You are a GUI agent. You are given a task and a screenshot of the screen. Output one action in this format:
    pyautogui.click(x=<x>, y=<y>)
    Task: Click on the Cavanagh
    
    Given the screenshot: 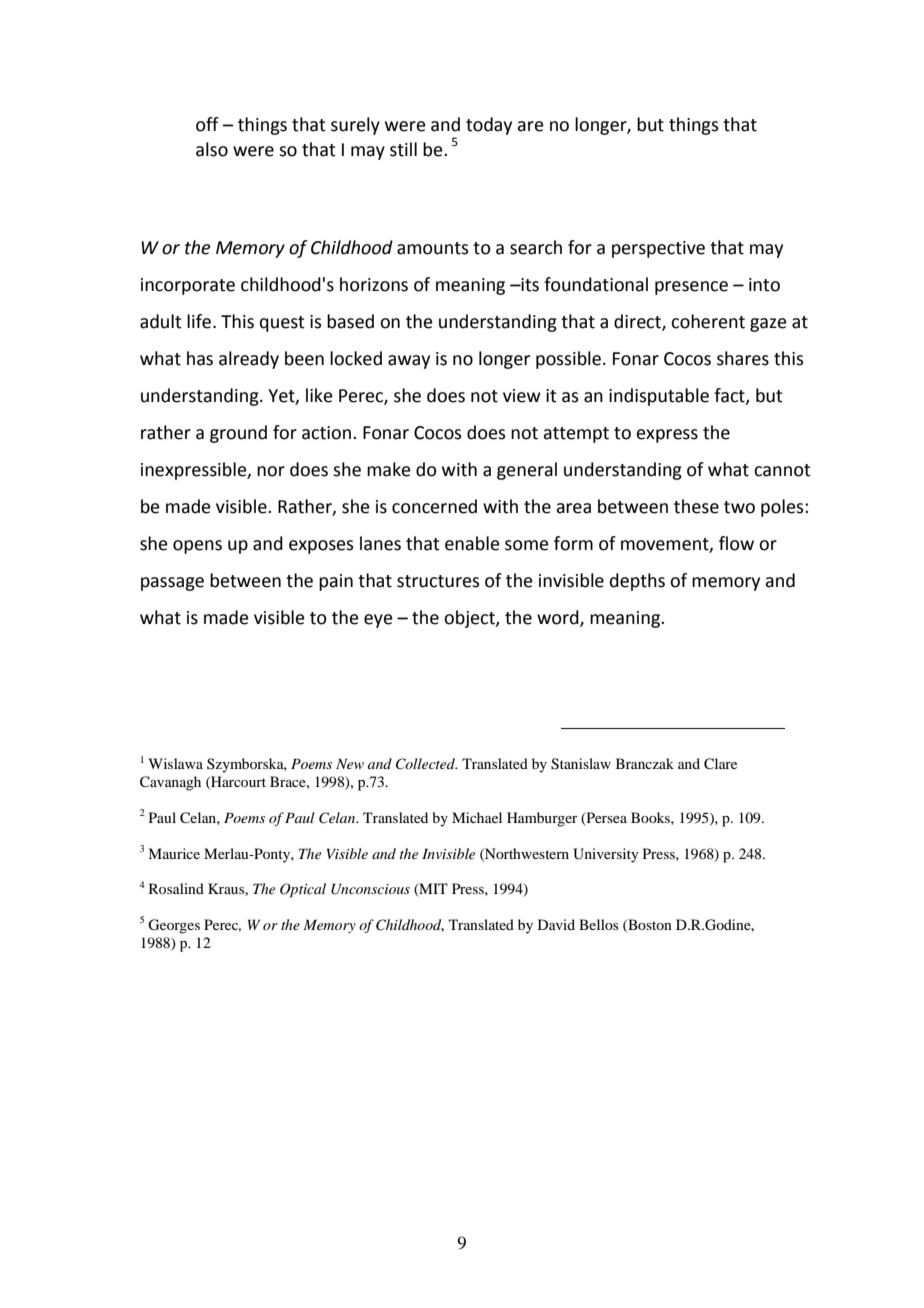 What is the action you would take?
    pyautogui.click(x=170, y=783)
